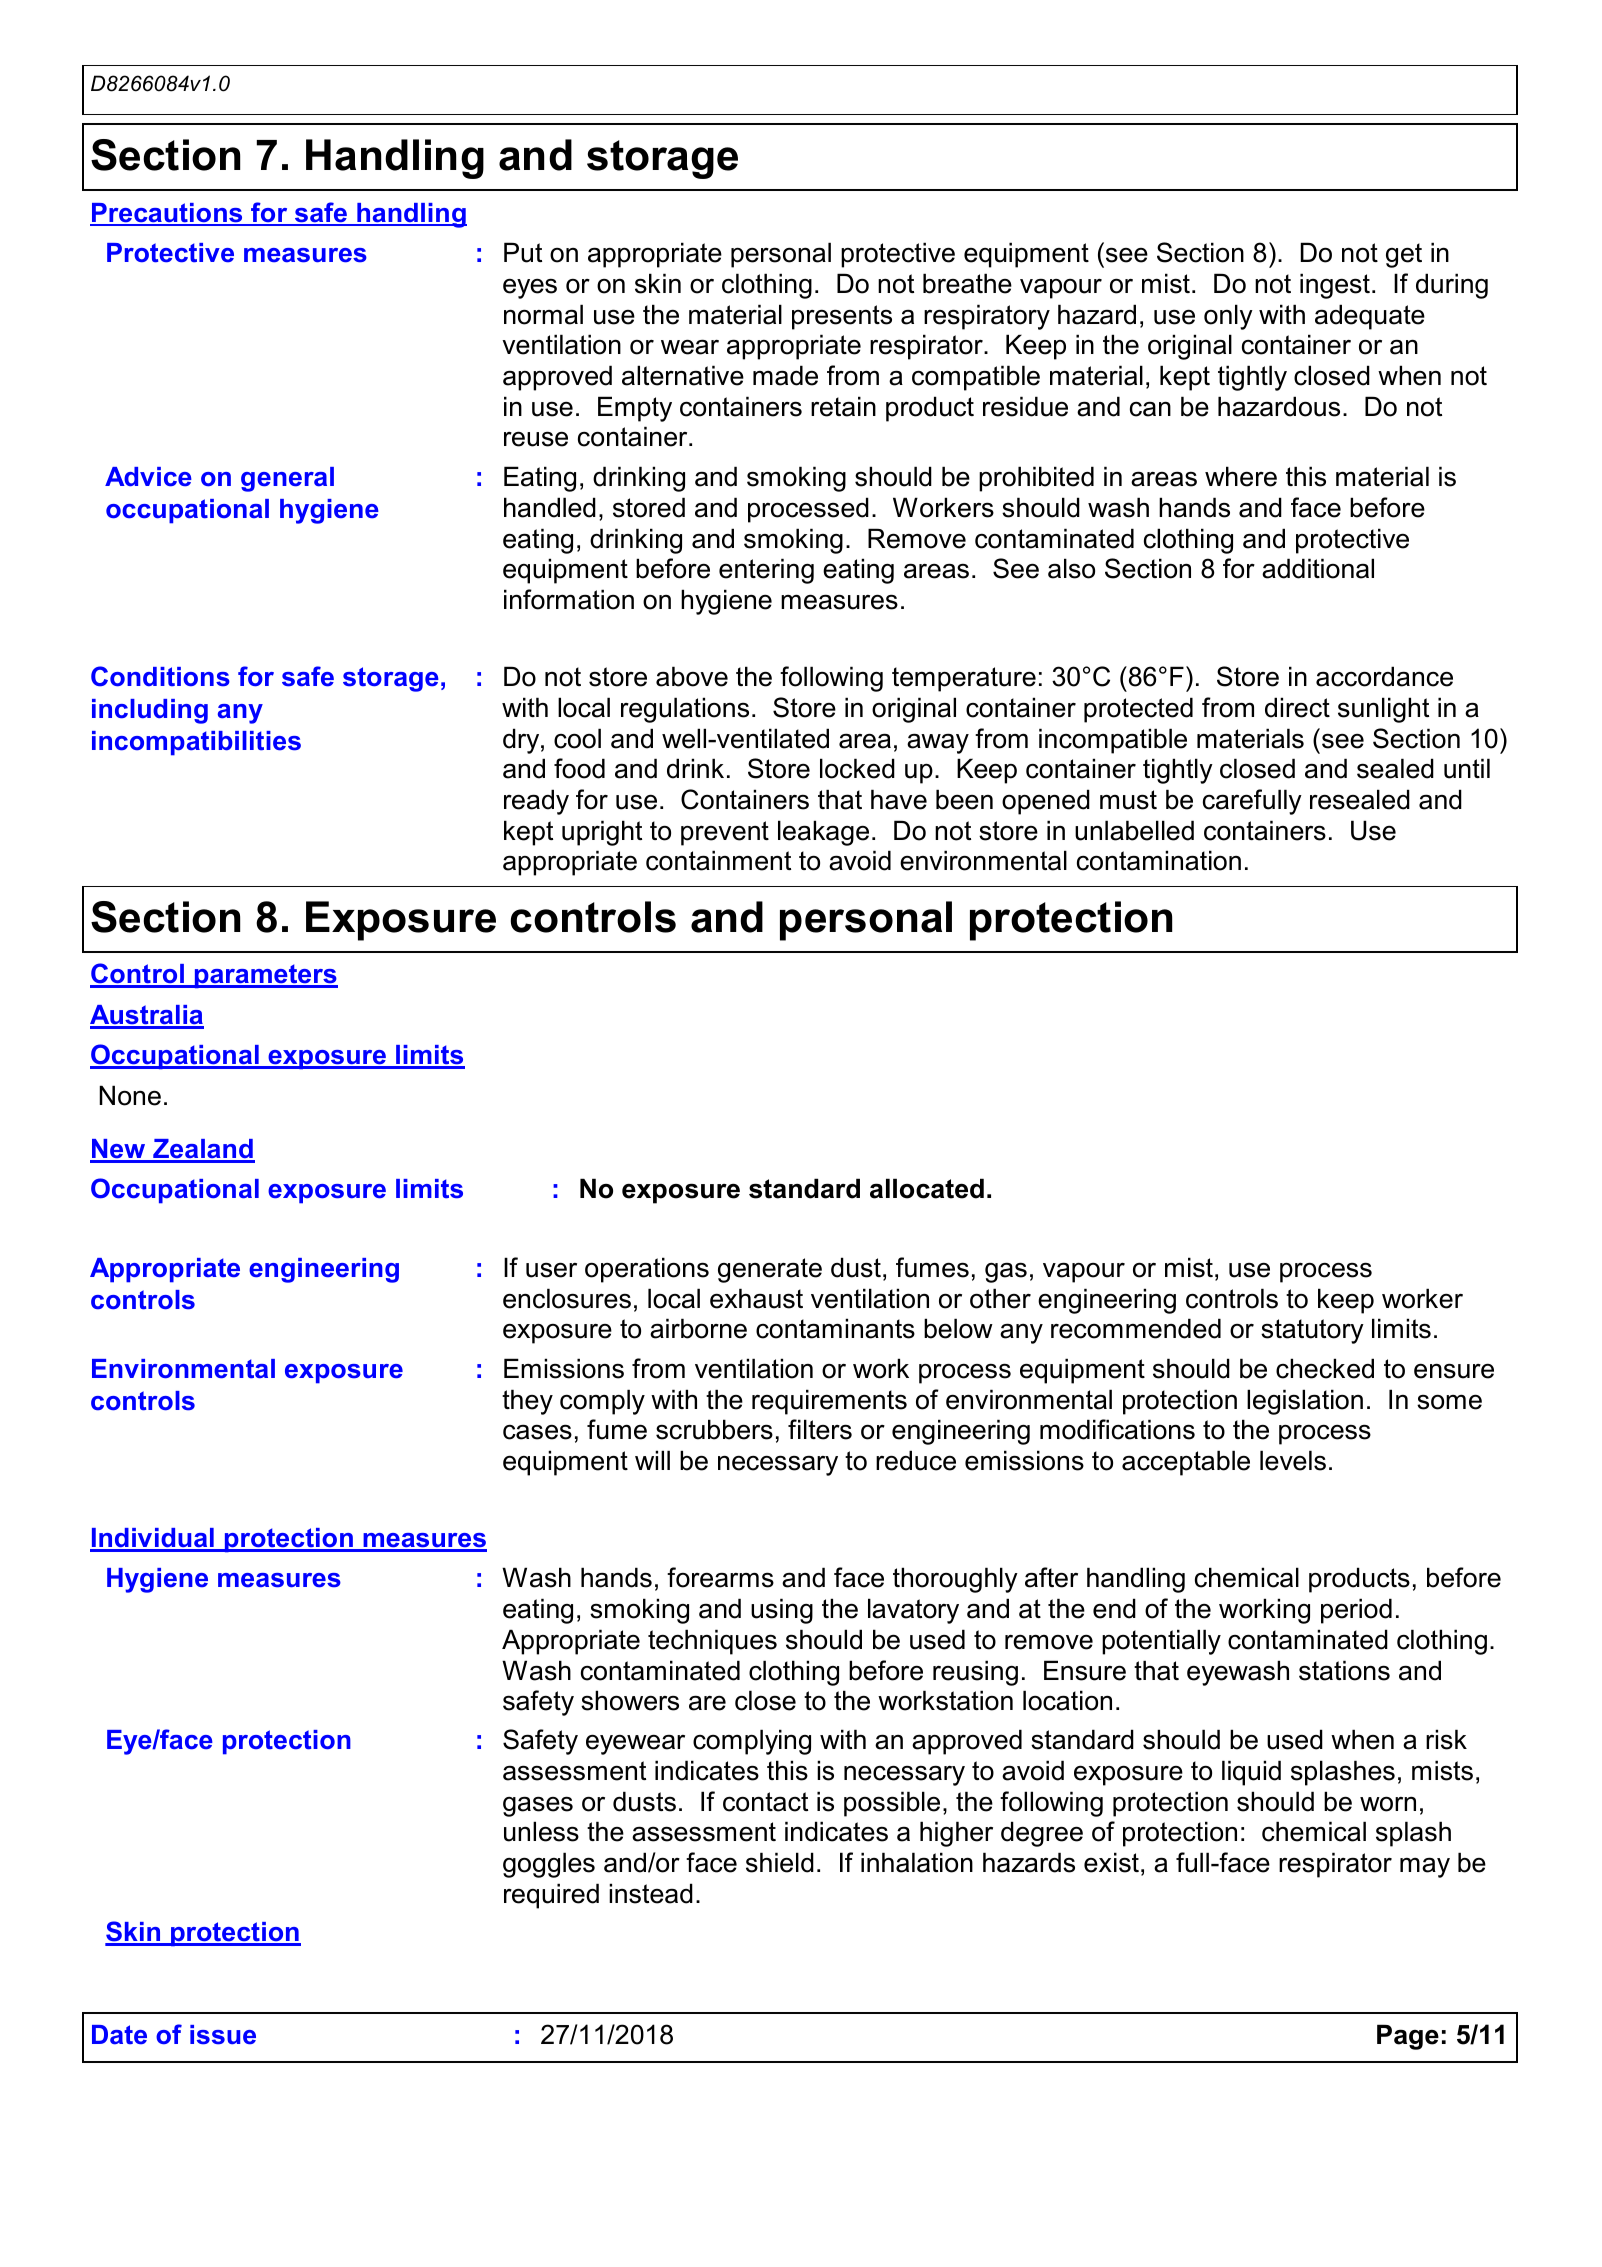 This screenshot has height=2267, width=1602. Describe the element at coordinates (842, 317) in the screenshot. I see `presents` at that location.
